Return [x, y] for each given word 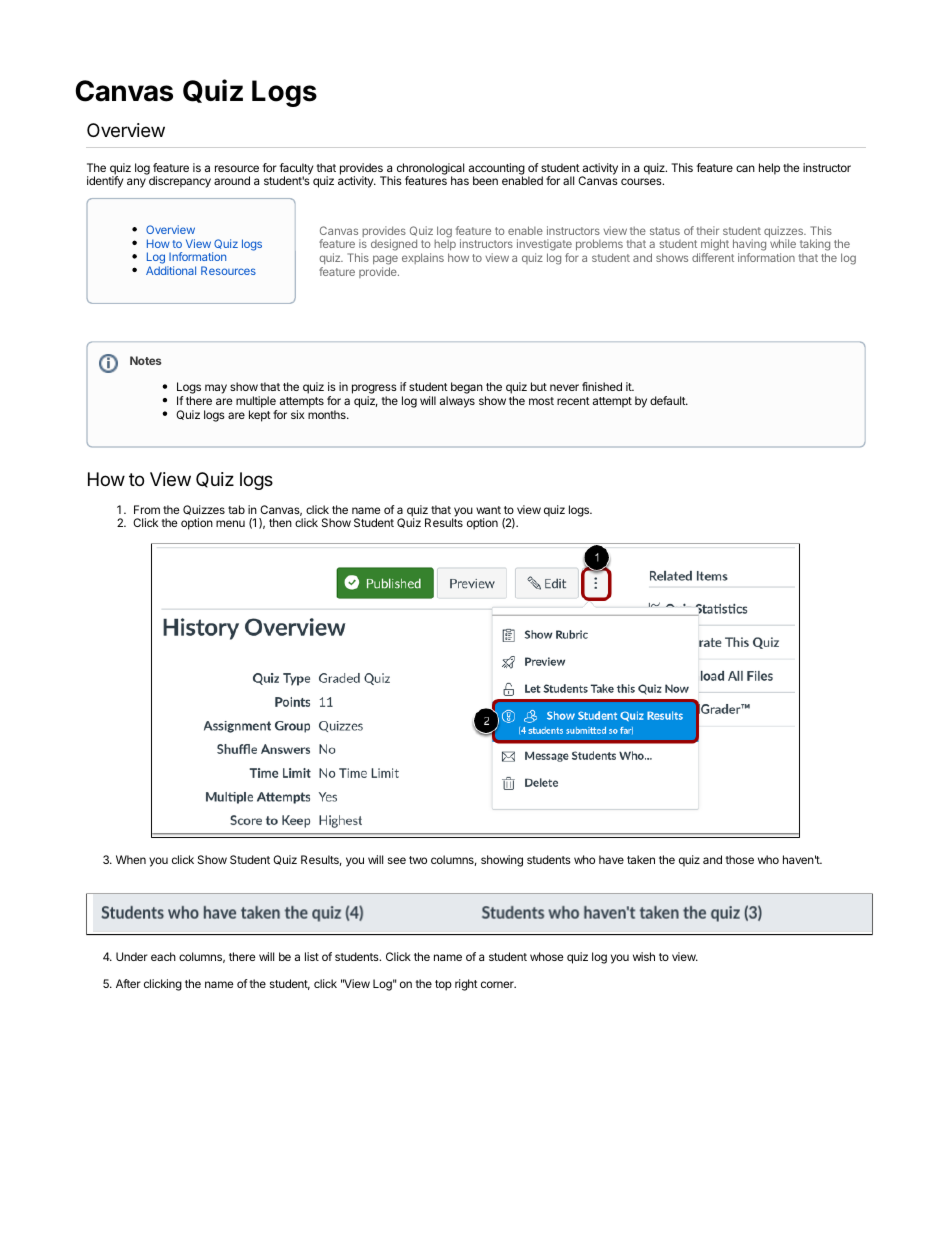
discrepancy [180, 182]
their [708, 230]
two [418, 860]
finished [602, 386]
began [467, 388]
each [163, 956]
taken [641, 859]
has [460, 180]
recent [573, 401]
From [147, 509]
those [740, 859]
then [280, 522]
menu [230, 523]
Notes [145, 360]
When [131, 859]
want [488, 510]
